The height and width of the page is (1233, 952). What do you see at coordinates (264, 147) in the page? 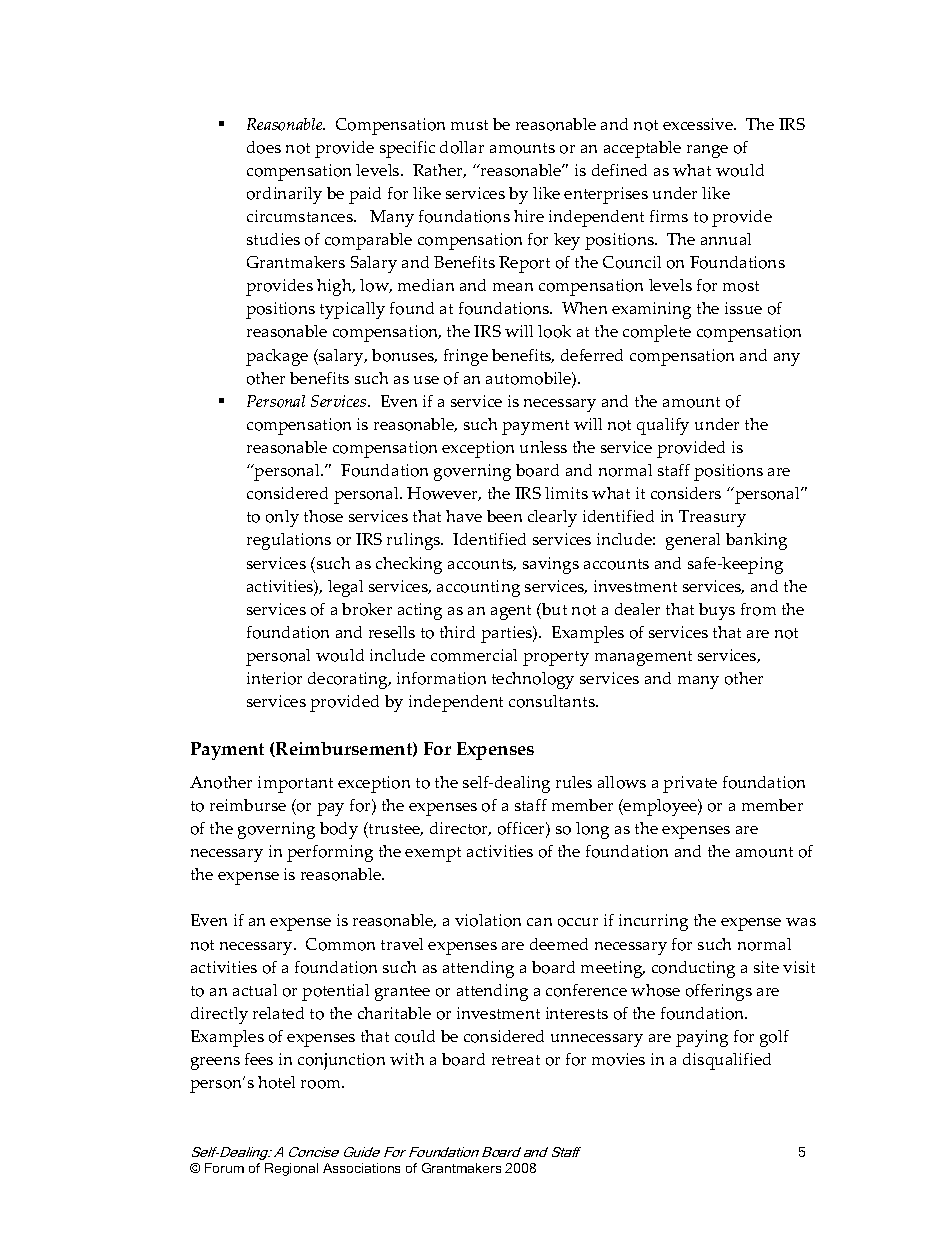
I see `does` at bounding box center [264, 147].
